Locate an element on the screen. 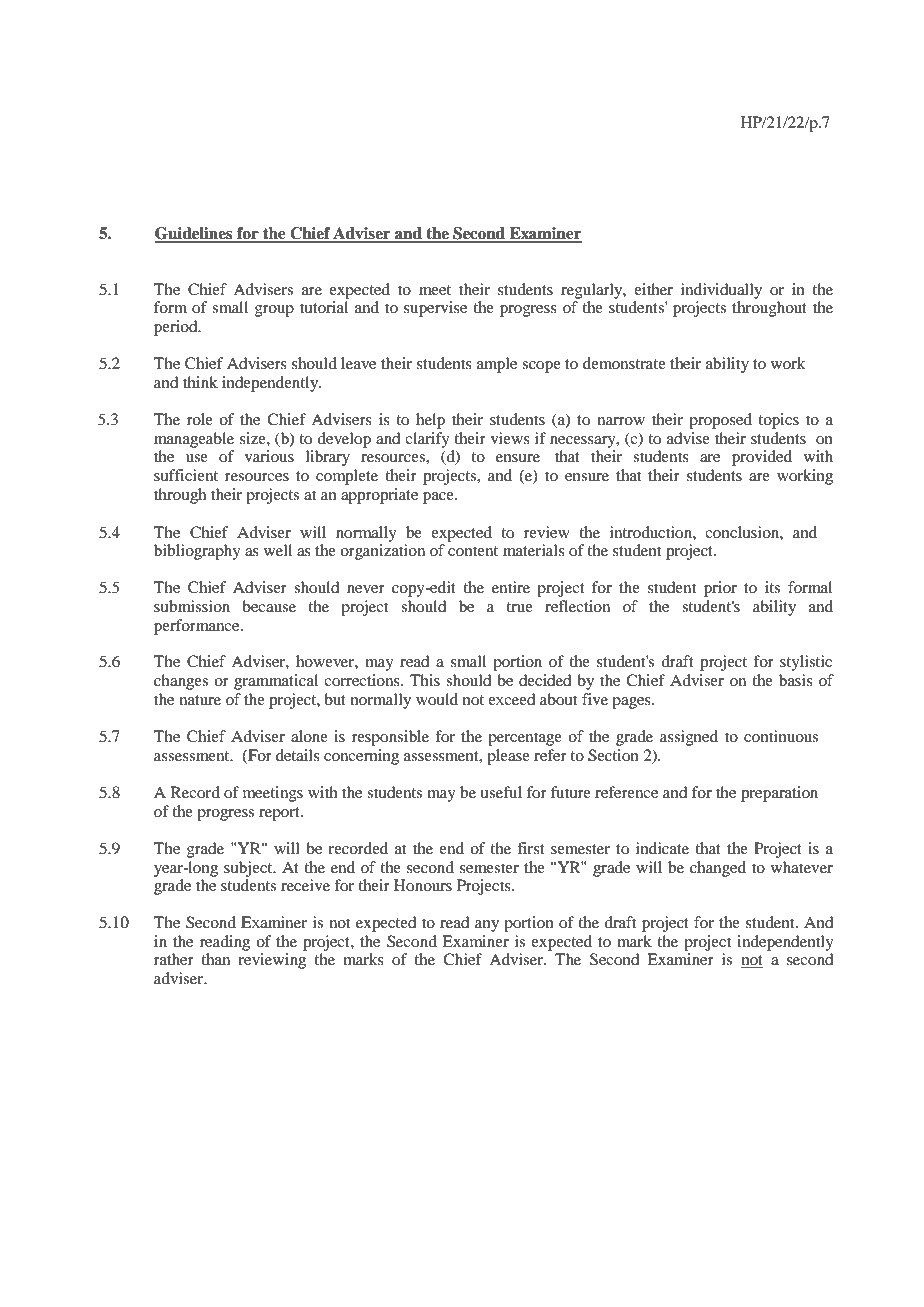 The width and height of the screenshot is (924, 1307). proposed is located at coordinates (720, 421).
